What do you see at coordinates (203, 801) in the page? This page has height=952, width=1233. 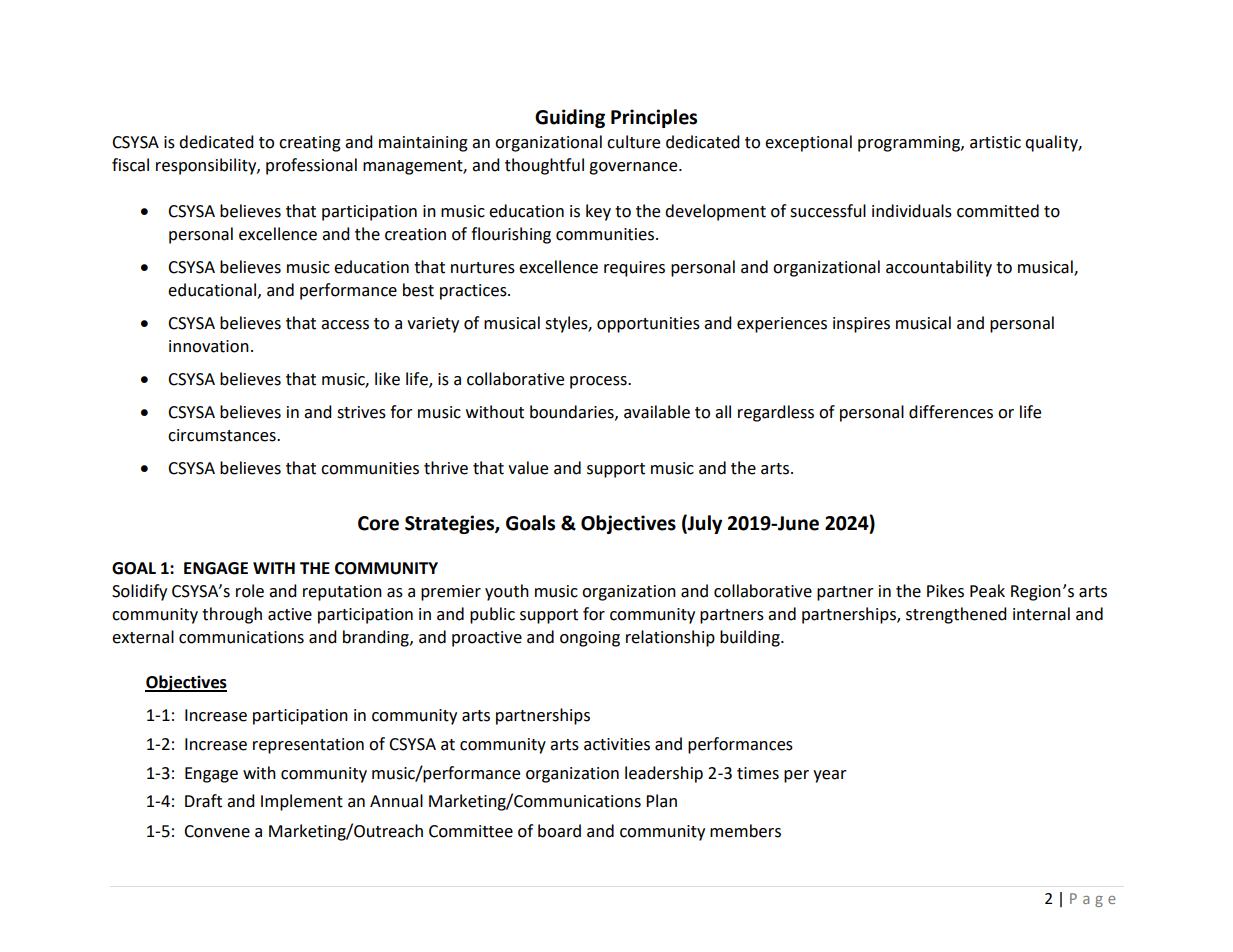 I see `Draft` at bounding box center [203, 801].
